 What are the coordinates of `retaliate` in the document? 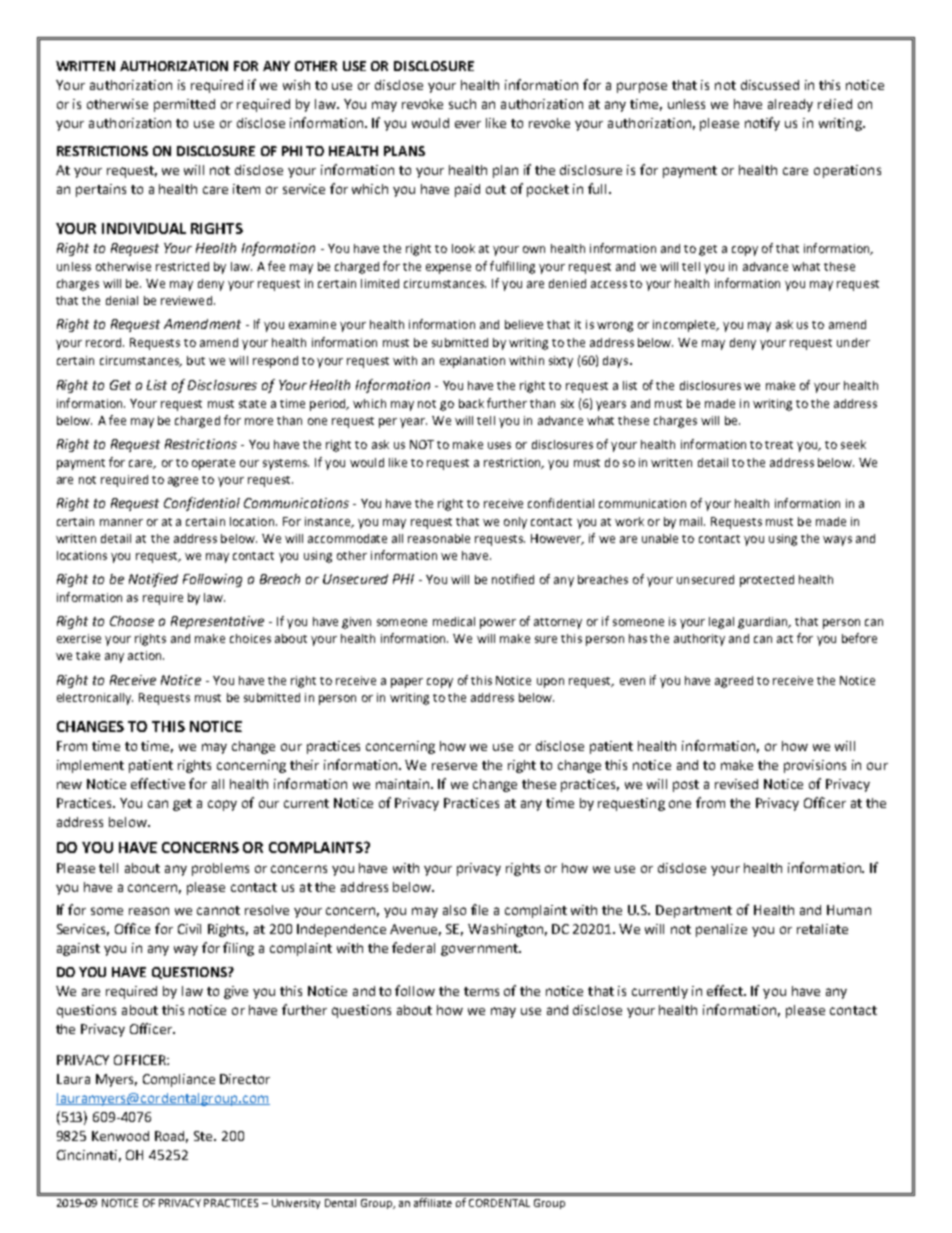 It's located at (822, 929).
